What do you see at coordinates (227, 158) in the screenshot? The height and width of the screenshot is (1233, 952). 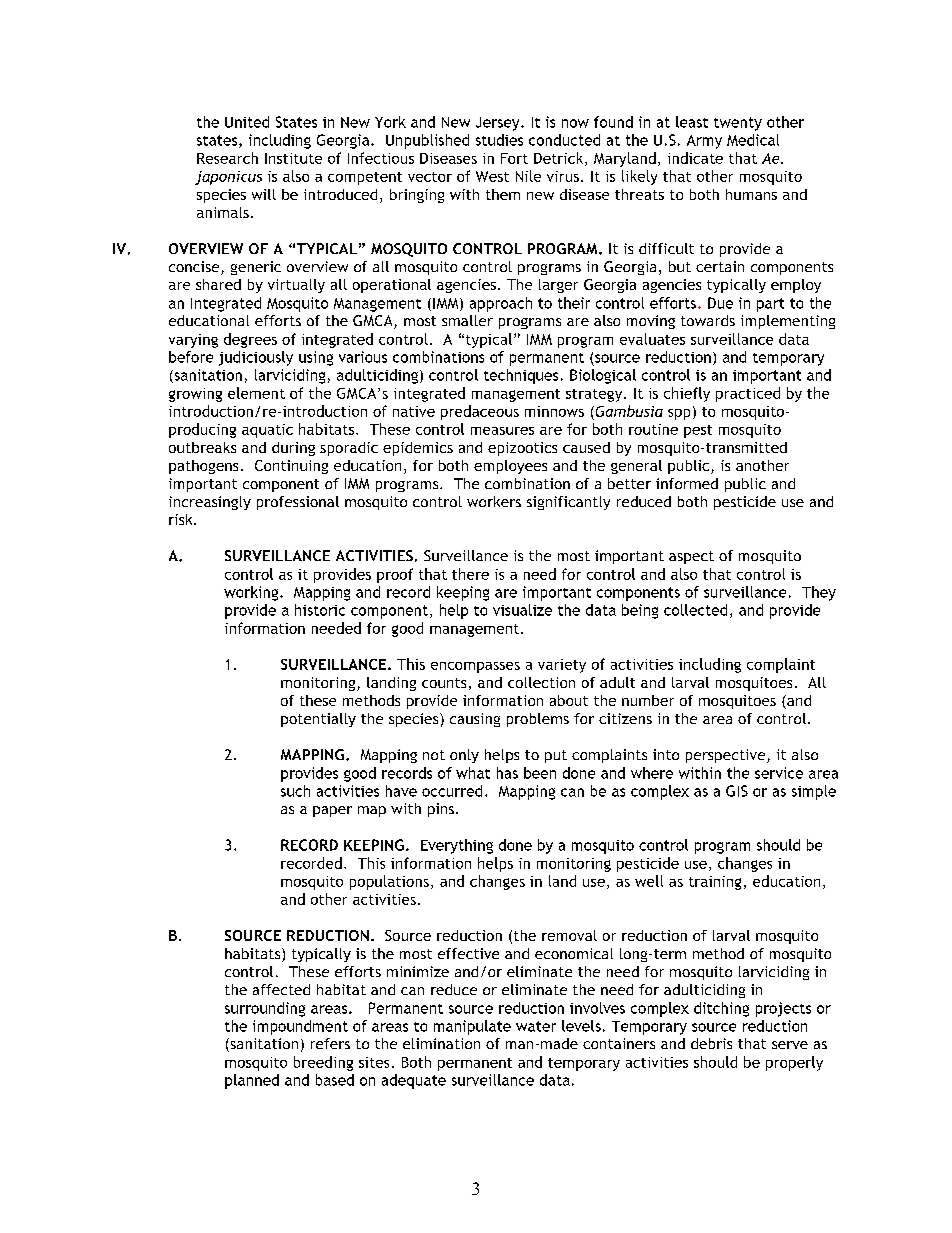 I see `Research` at bounding box center [227, 158].
